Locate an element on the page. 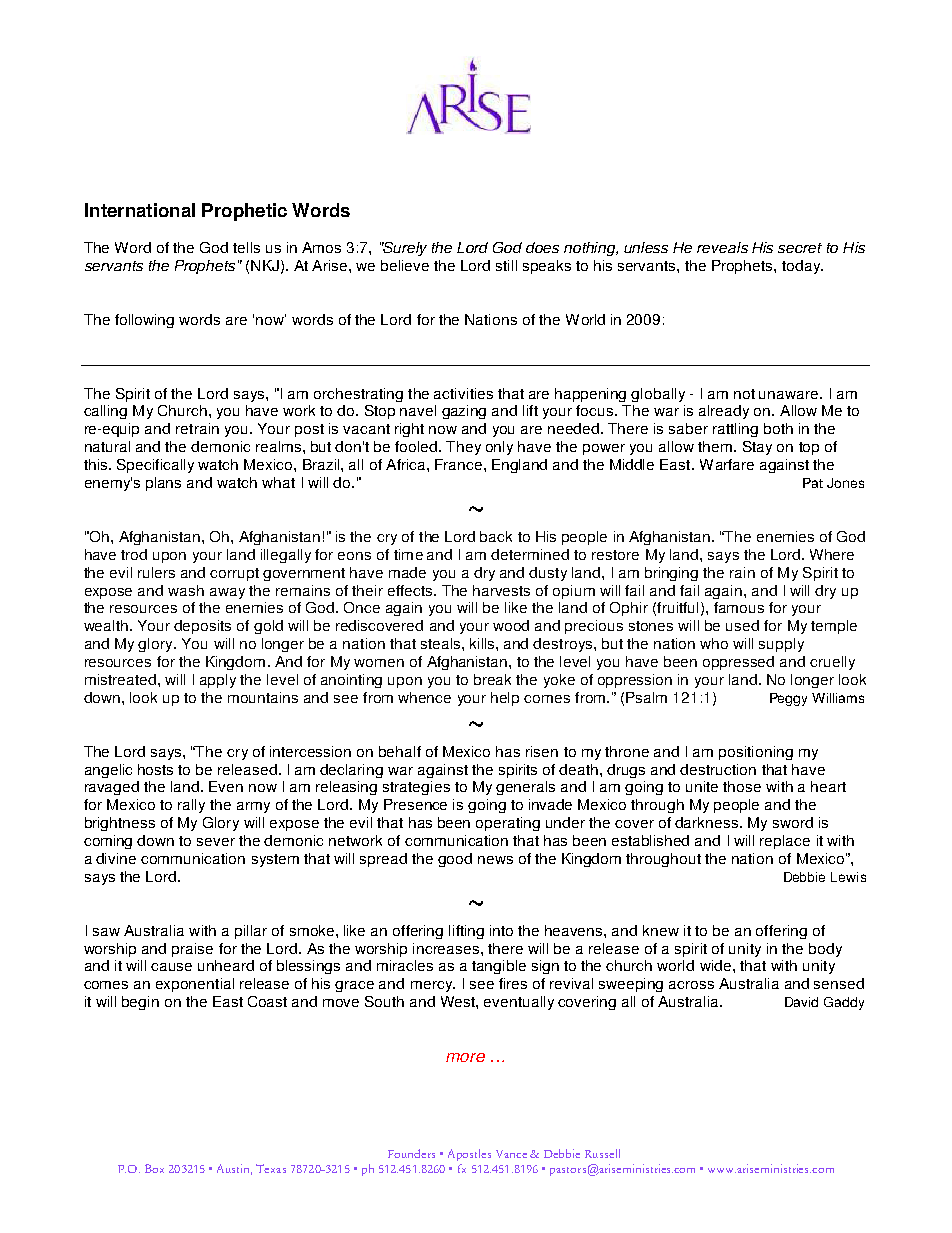 The height and width of the page is (1233, 952). still is located at coordinates (506, 265).
